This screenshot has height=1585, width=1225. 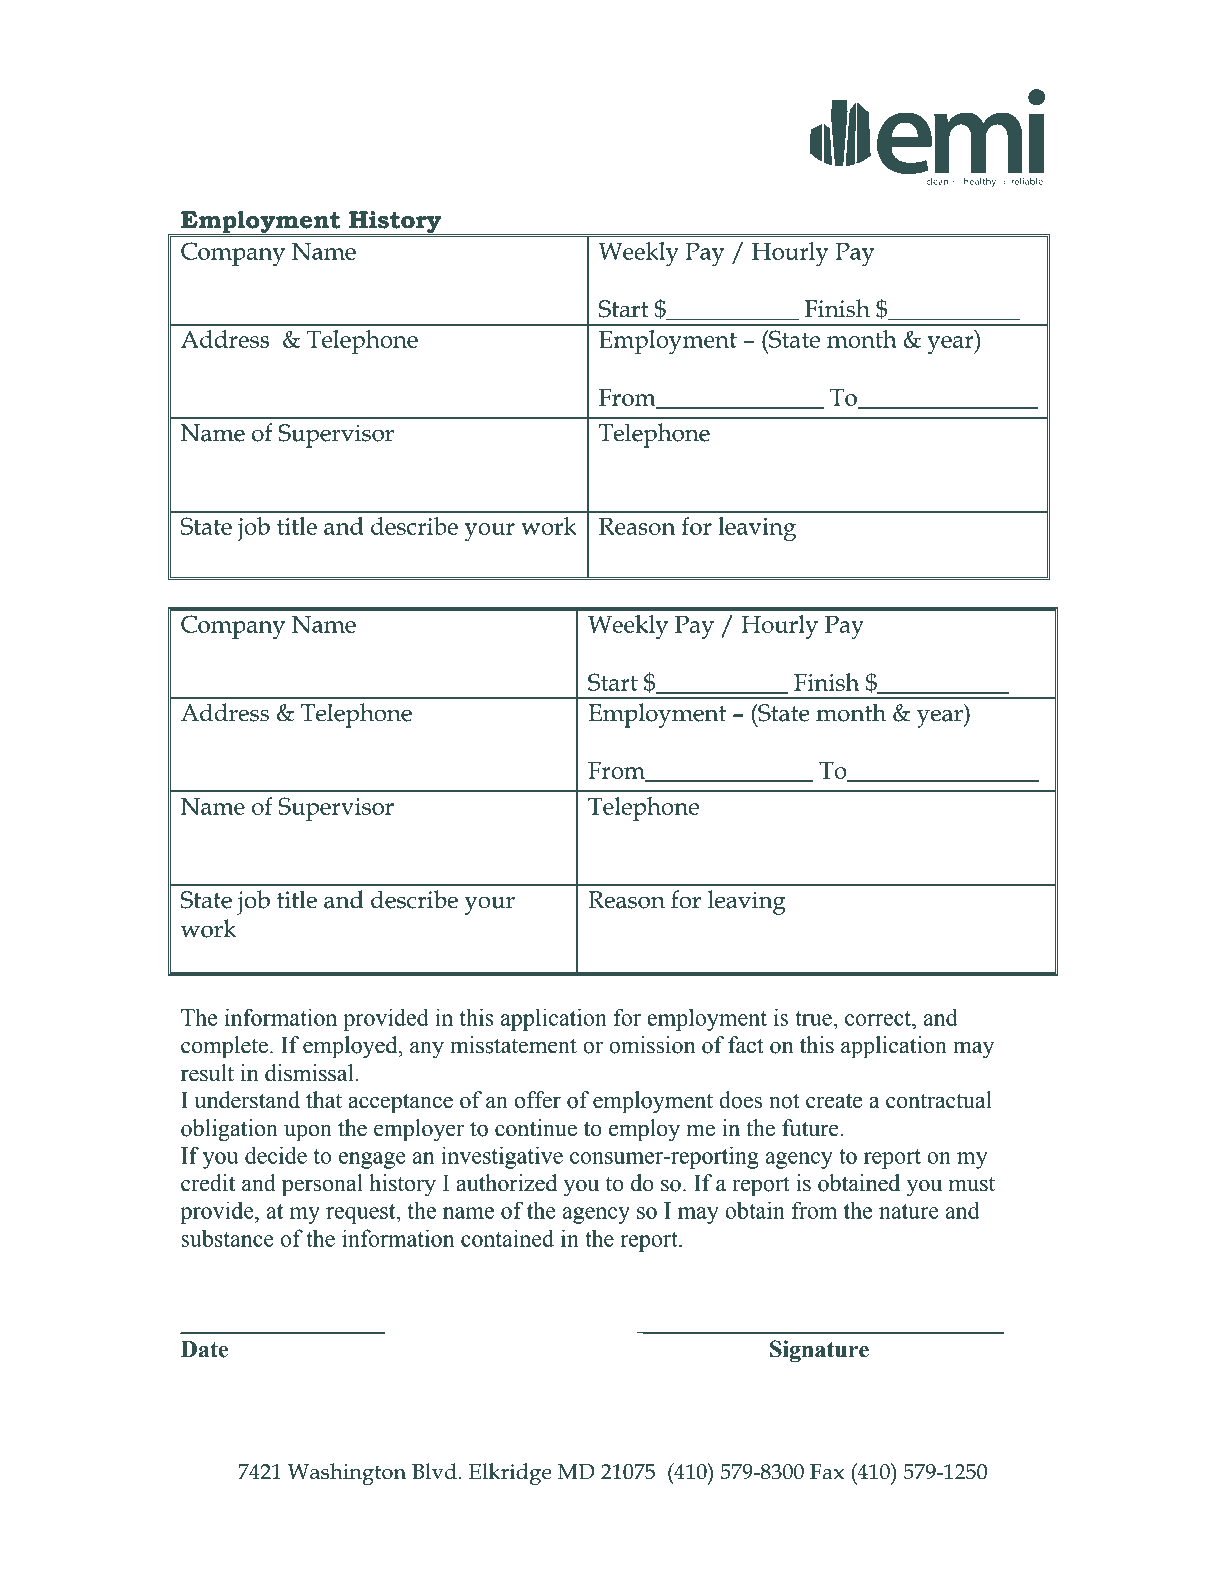 I want to click on contained, so click(x=507, y=1238).
